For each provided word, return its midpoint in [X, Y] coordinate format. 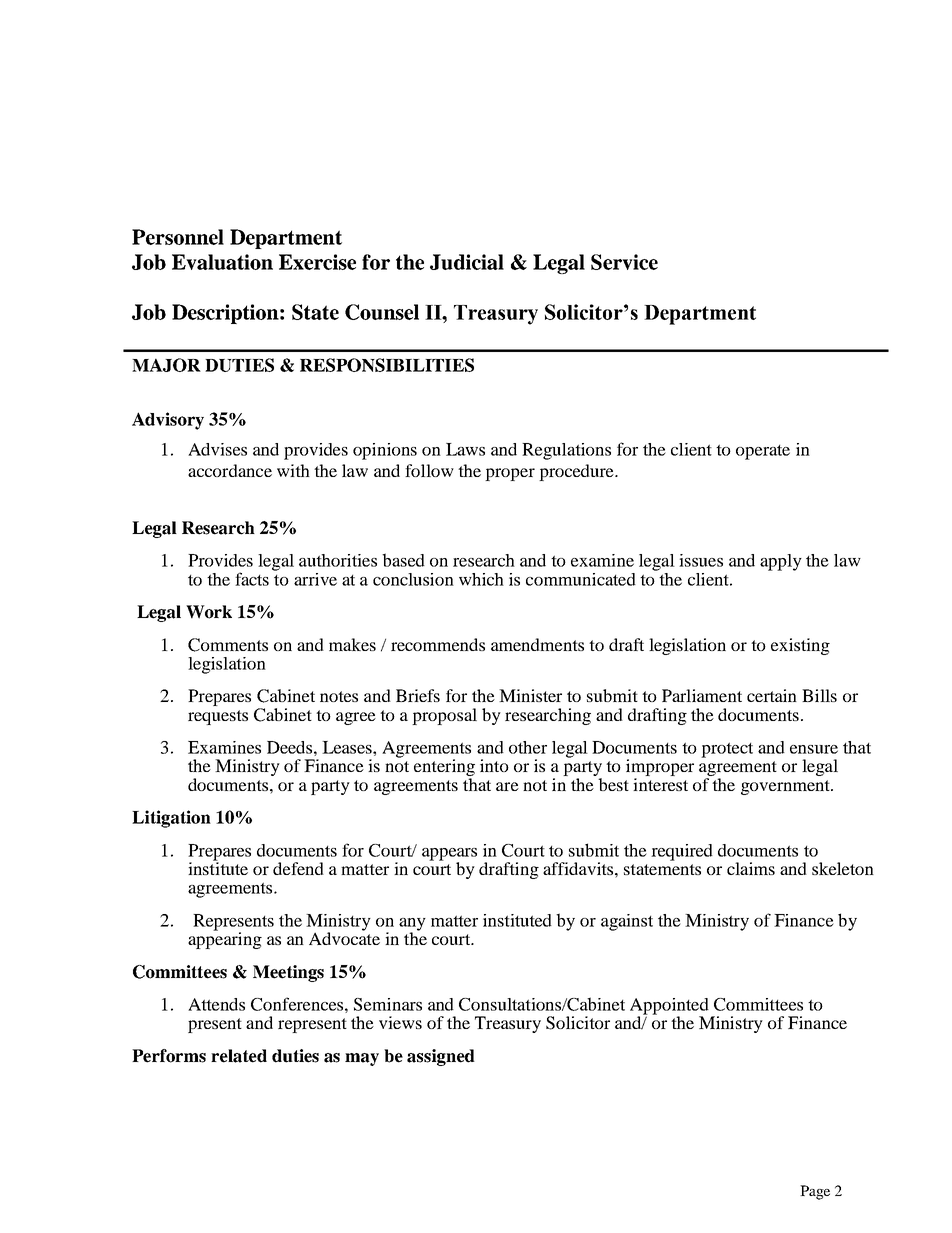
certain [772, 695]
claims [751, 868]
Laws [465, 449]
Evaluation [222, 262]
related [239, 1056]
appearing [225, 939]
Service [624, 262]
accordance [230, 470]
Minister [530, 695]
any [412, 925]
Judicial [467, 262]
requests [218, 717]
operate [763, 452]
